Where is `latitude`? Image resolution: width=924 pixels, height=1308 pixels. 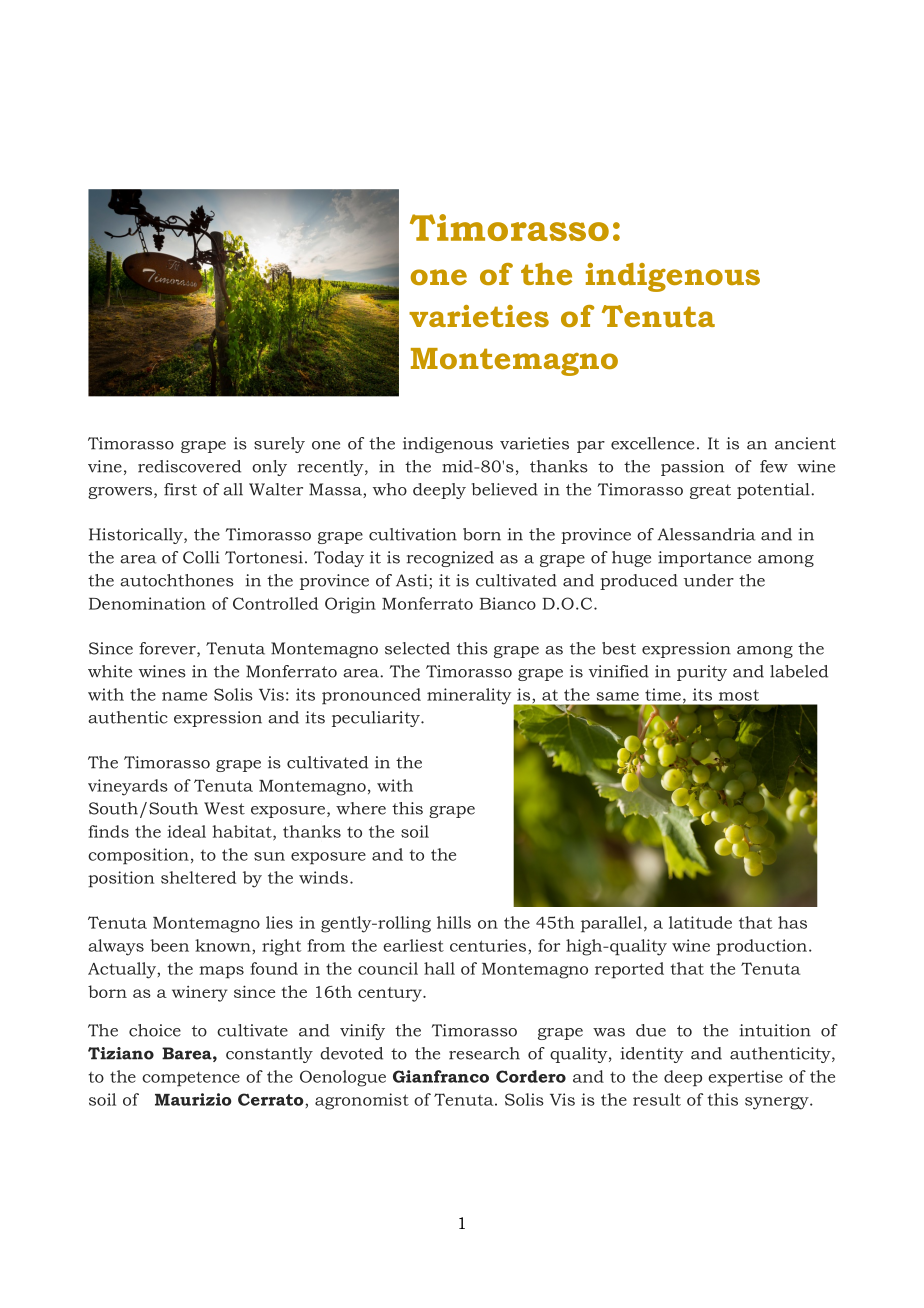 latitude is located at coordinates (700, 922).
